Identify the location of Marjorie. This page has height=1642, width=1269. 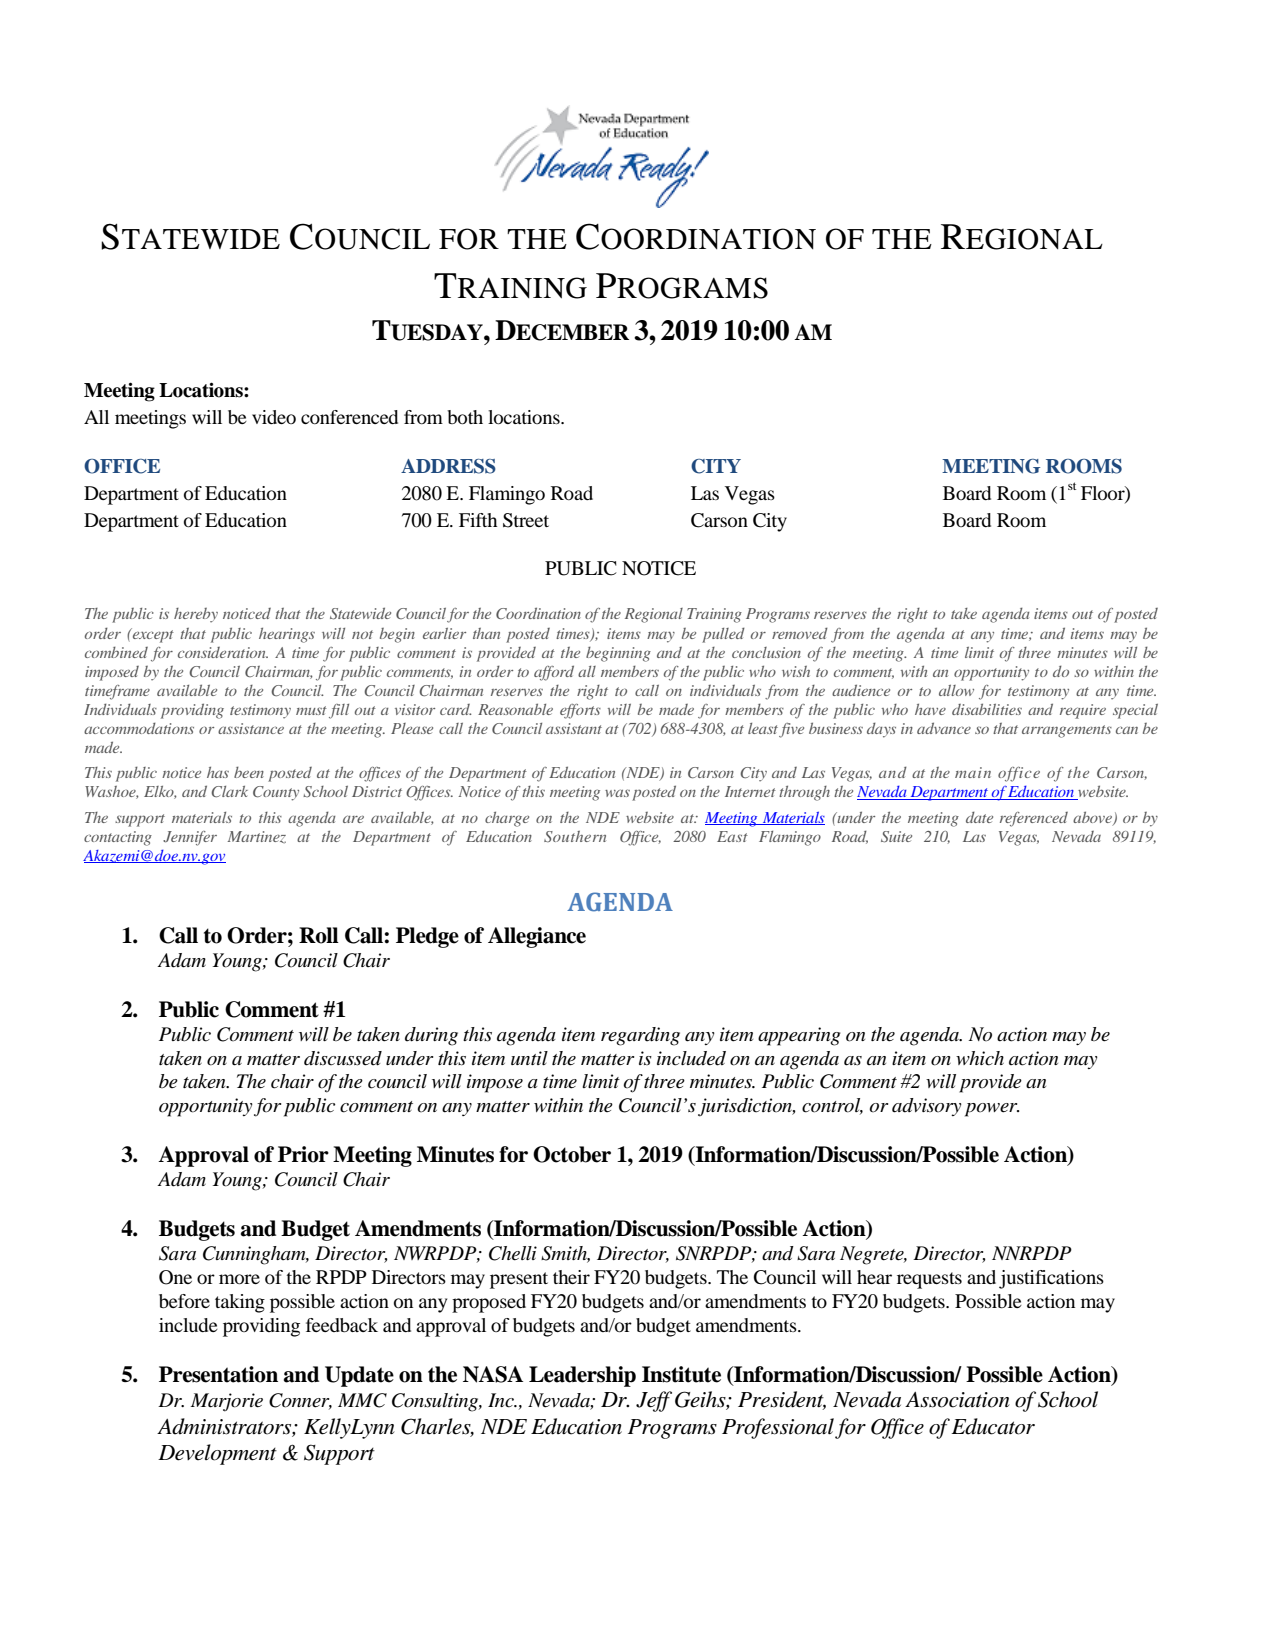
(227, 1402).
